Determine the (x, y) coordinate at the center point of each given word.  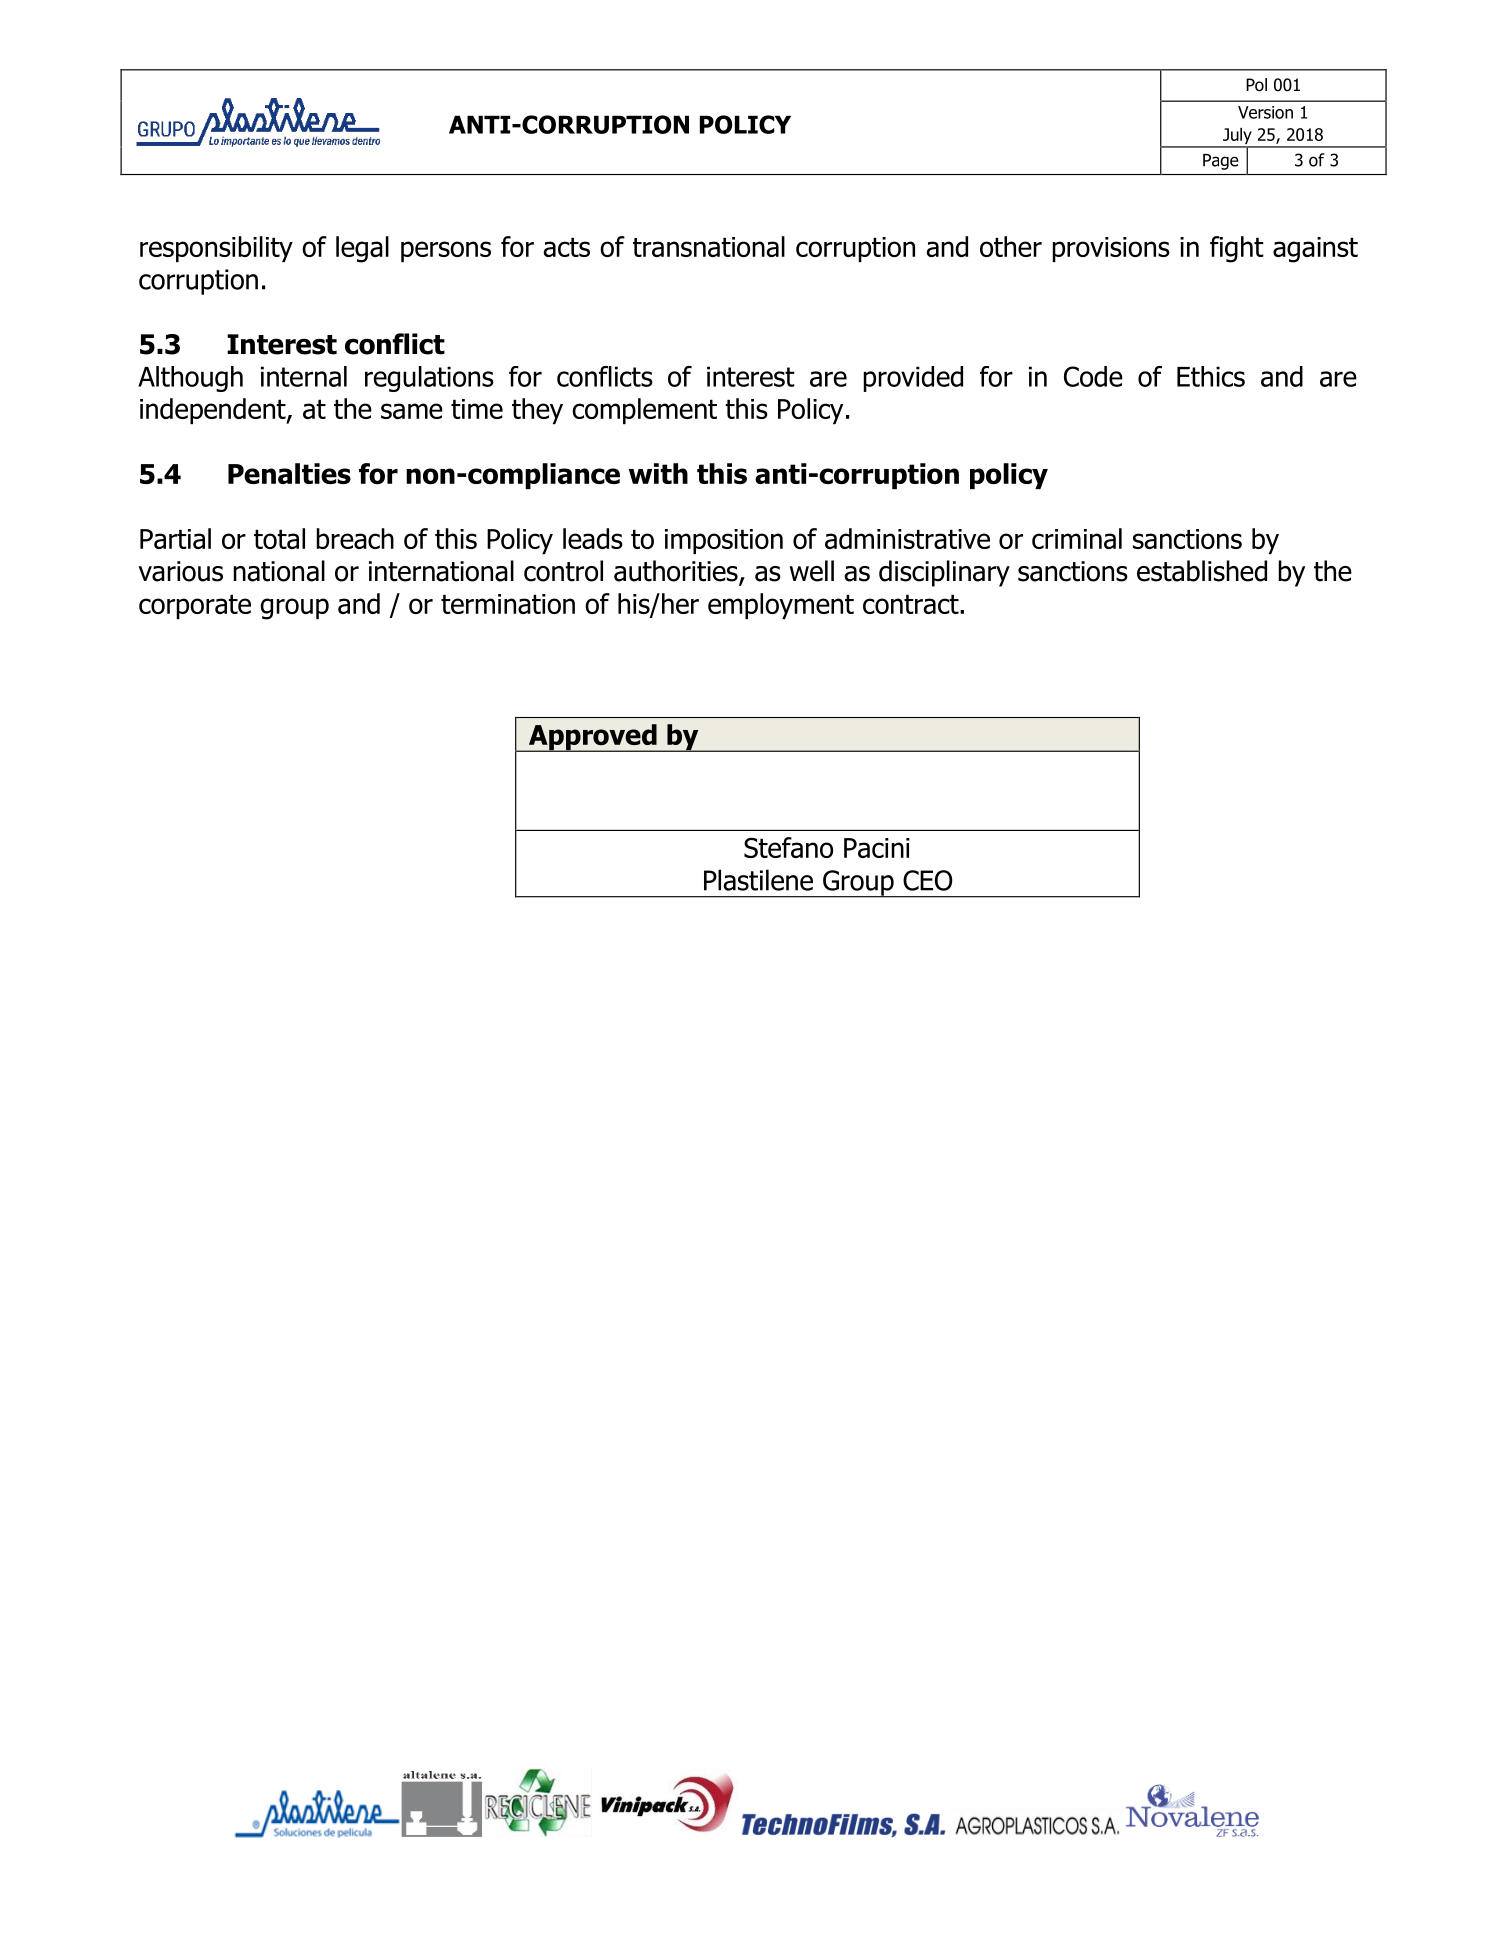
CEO (928, 880)
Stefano (788, 847)
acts (566, 247)
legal (362, 249)
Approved (592, 738)
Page (1221, 162)
